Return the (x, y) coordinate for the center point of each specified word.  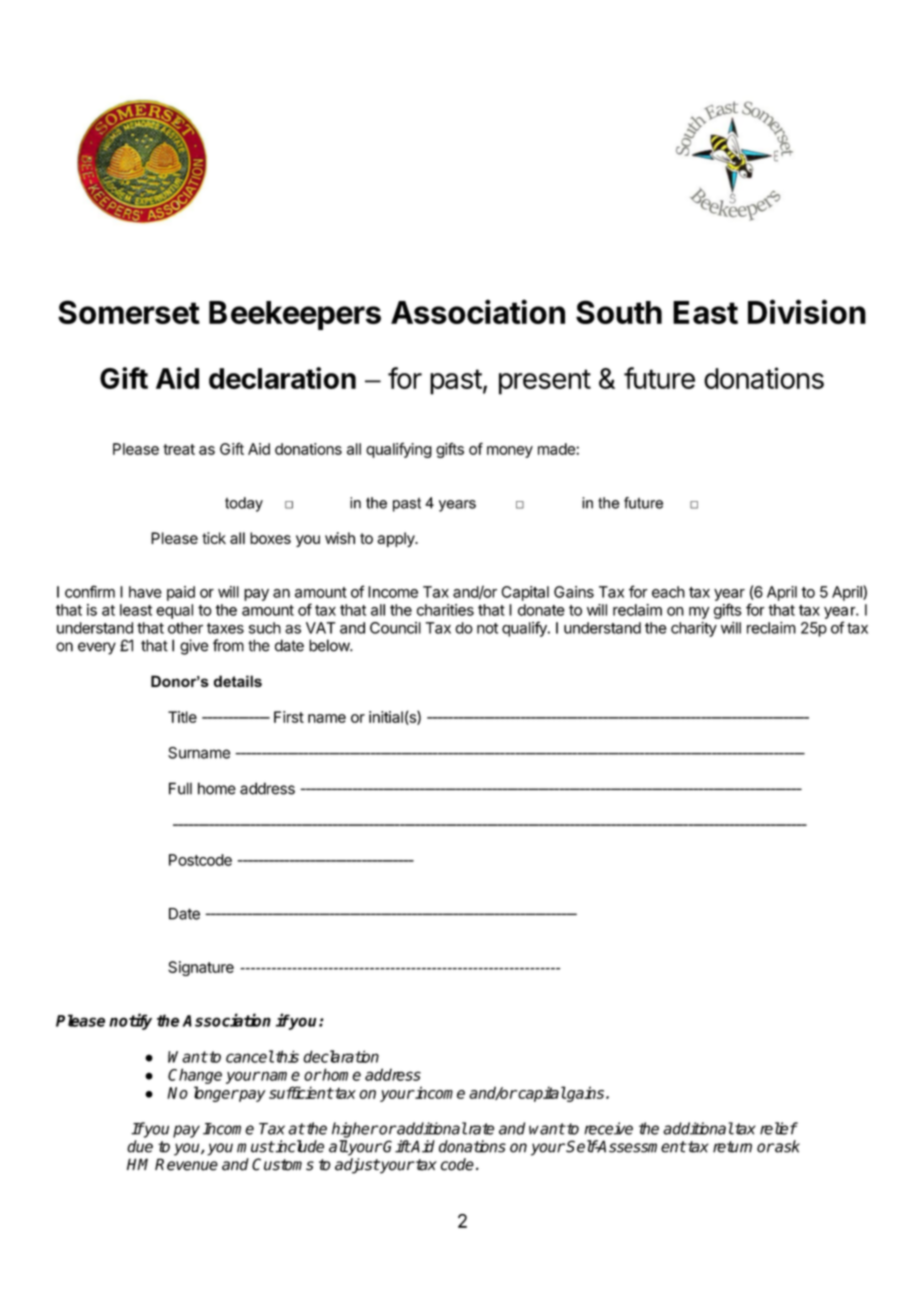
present (545, 382)
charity (694, 629)
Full (180, 788)
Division (807, 311)
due (140, 1146)
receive (608, 1128)
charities (445, 610)
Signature (201, 968)
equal (174, 611)
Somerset (129, 312)
